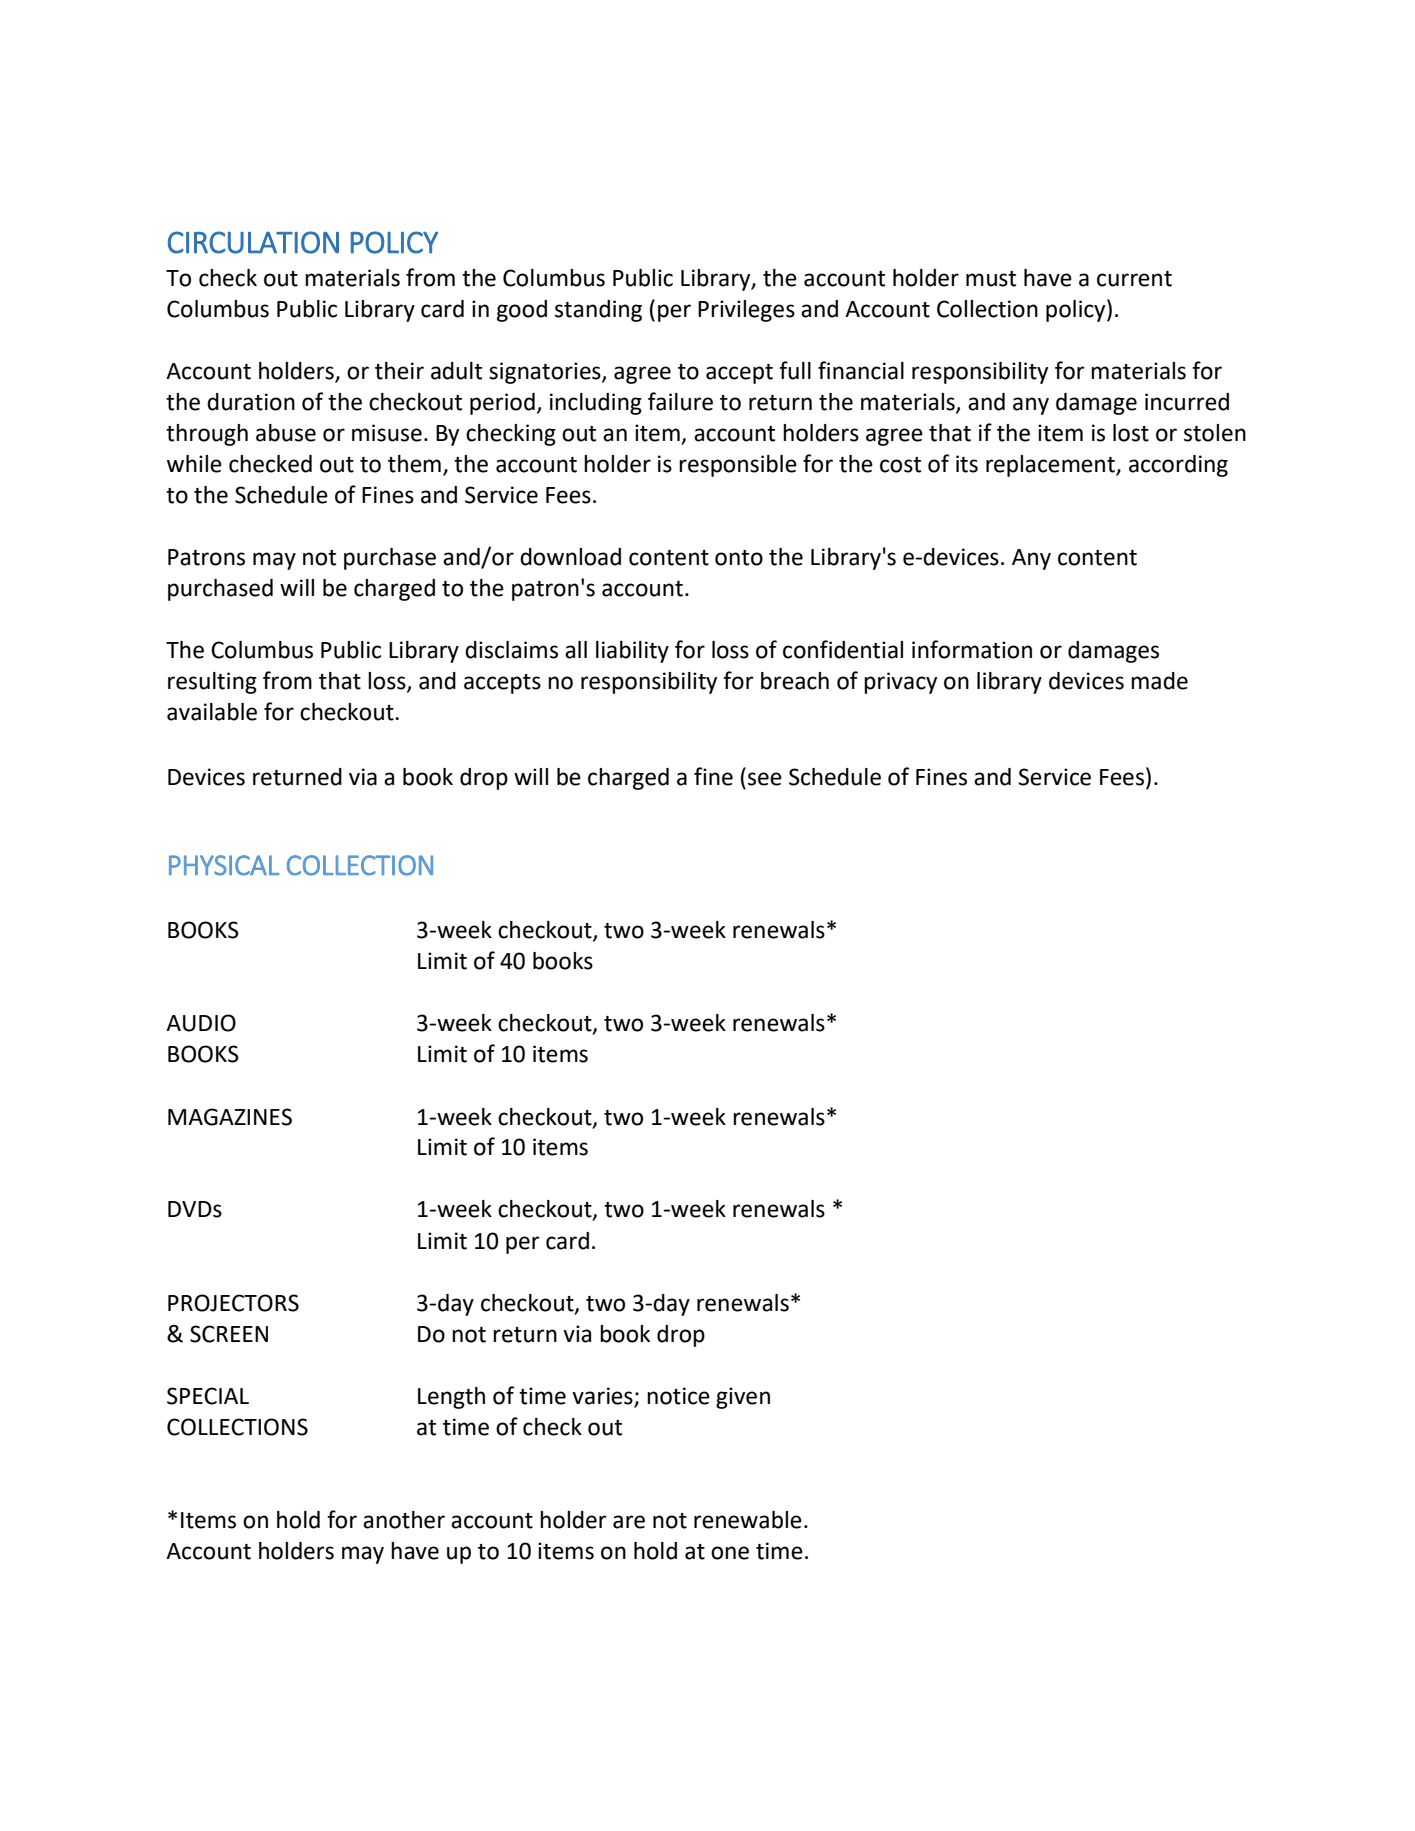 This screenshot has height=1831, width=1415. Describe the element at coordinates (730, 1553) in the screenshot. I see `one` at that location.
